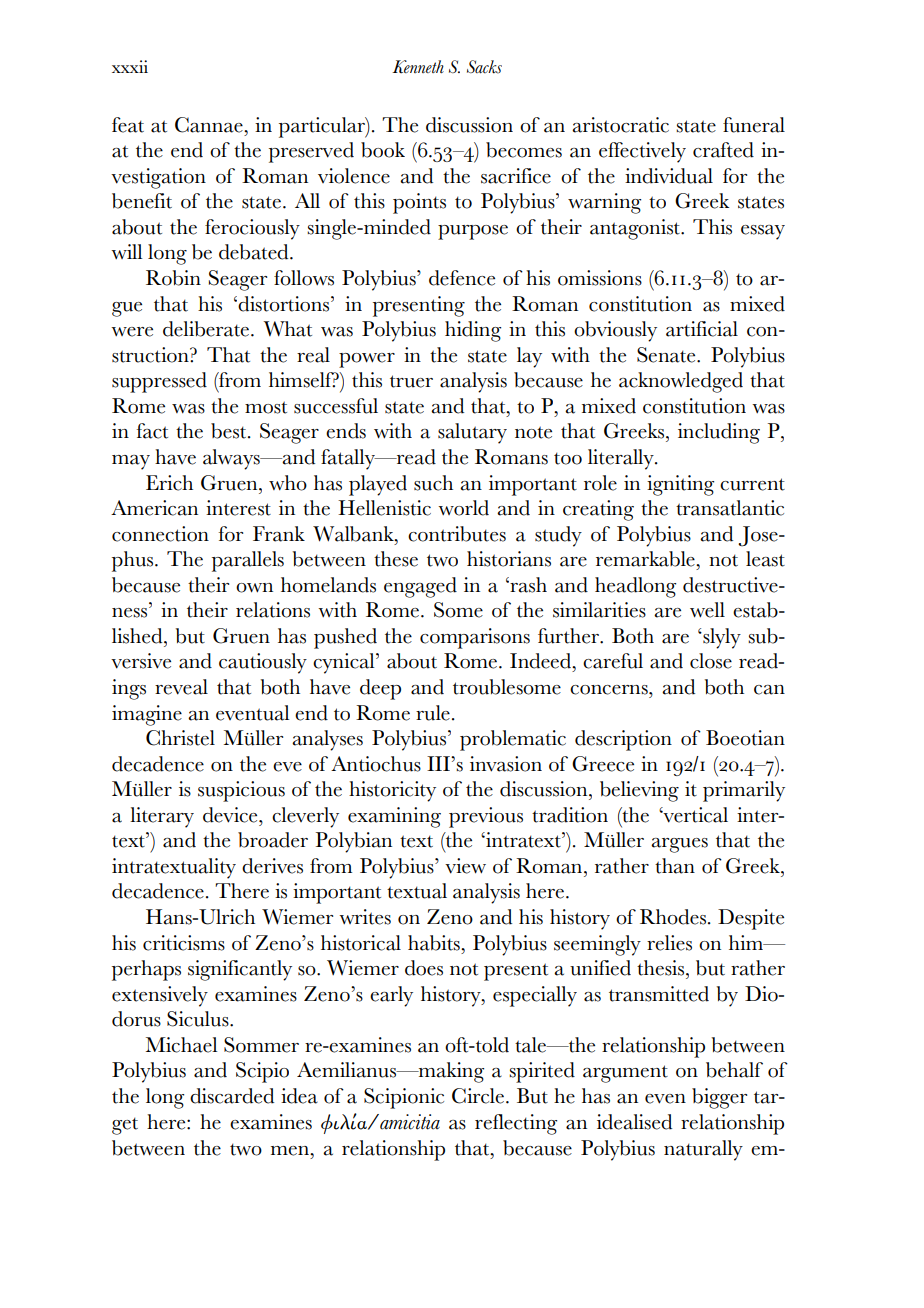 This page has height=1308, width=924. I want to click on Kenneth, so click(418, 67).
